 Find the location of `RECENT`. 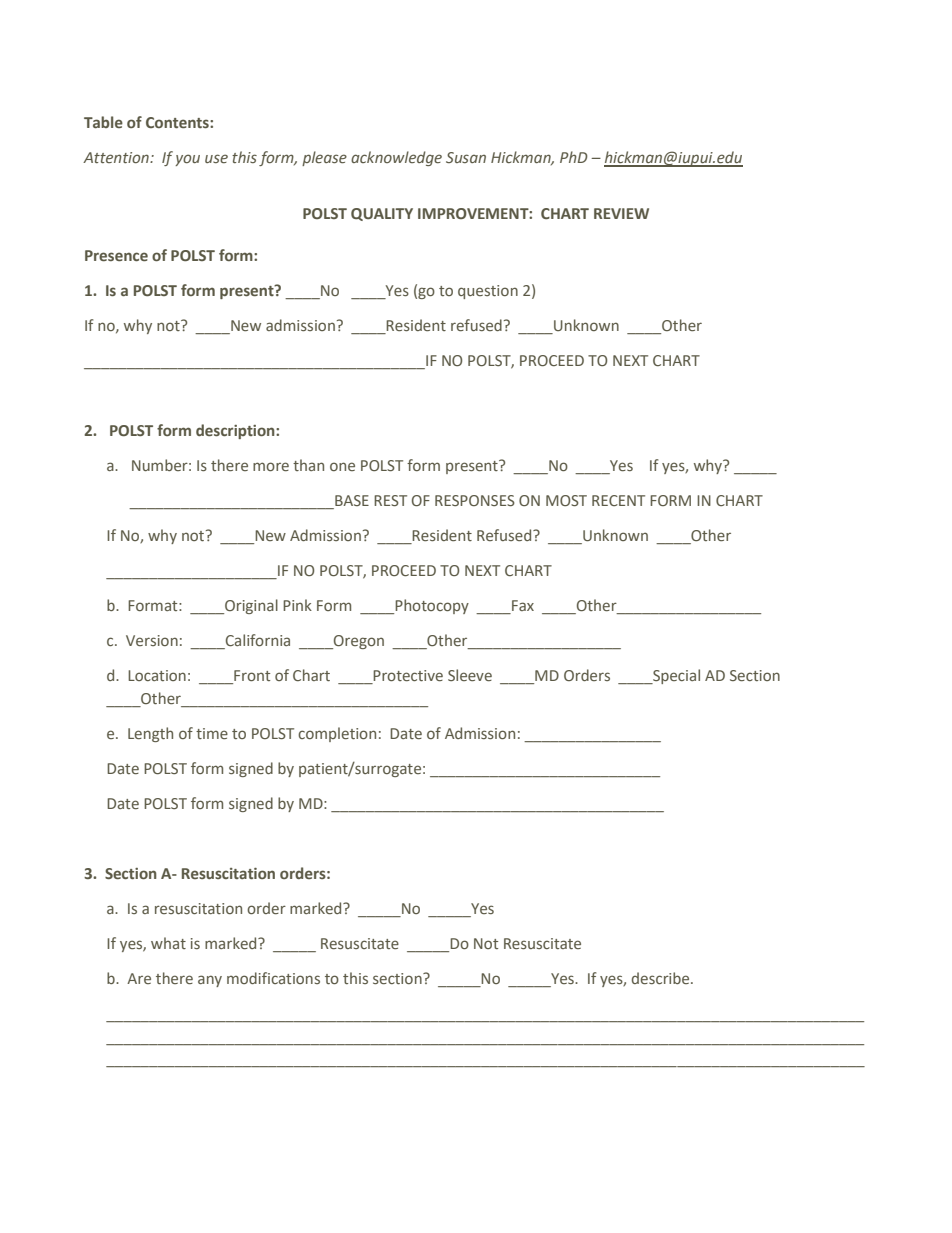

RECENT is located at coordinates (618, 500).
